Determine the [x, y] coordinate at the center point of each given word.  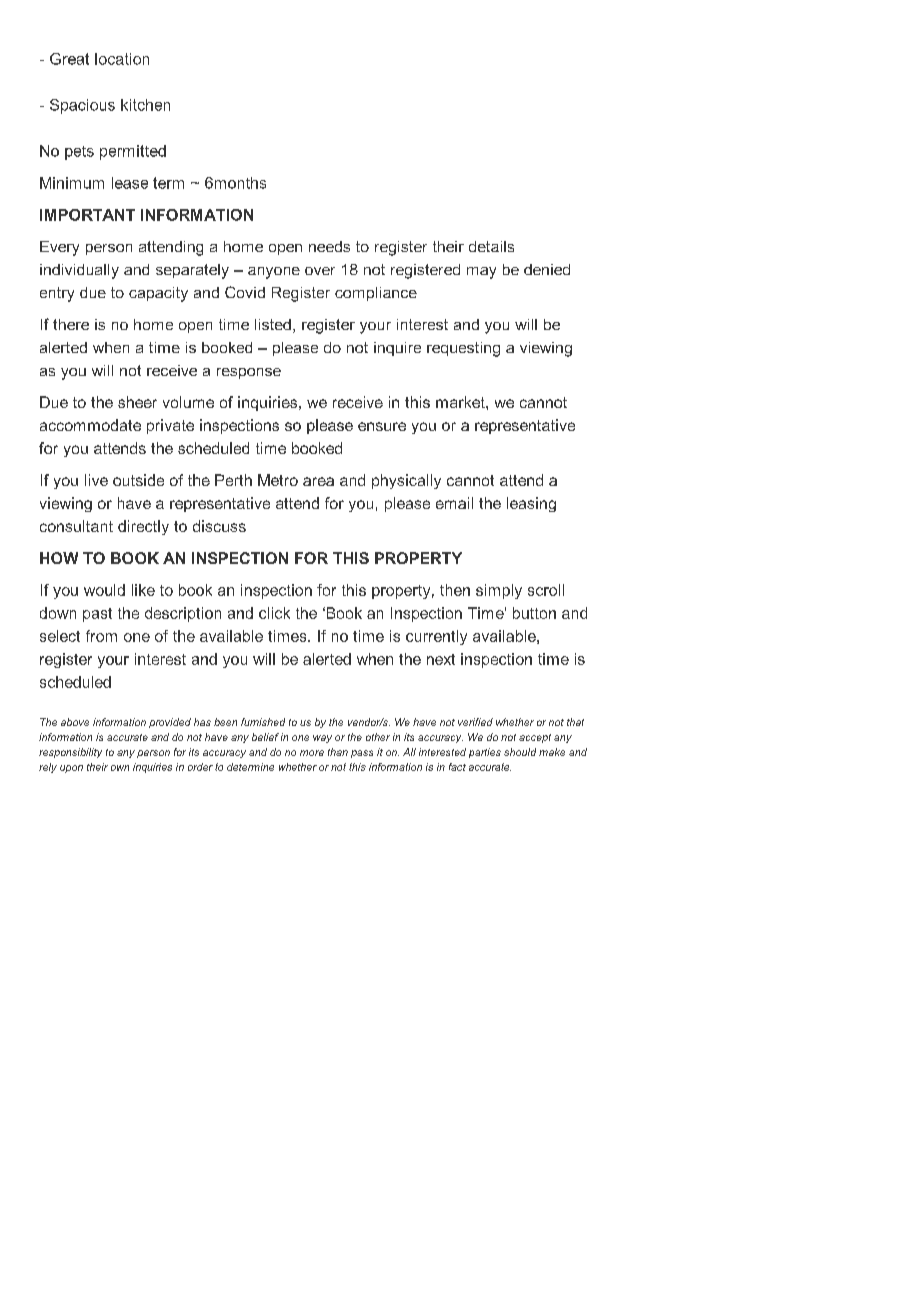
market [461, 402]
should [520, 752]
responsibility [70, 753]
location [122, 59]
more [312, 753]
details [491, 246]
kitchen [145, 105]
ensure [382, 426]
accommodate [90, 425]
